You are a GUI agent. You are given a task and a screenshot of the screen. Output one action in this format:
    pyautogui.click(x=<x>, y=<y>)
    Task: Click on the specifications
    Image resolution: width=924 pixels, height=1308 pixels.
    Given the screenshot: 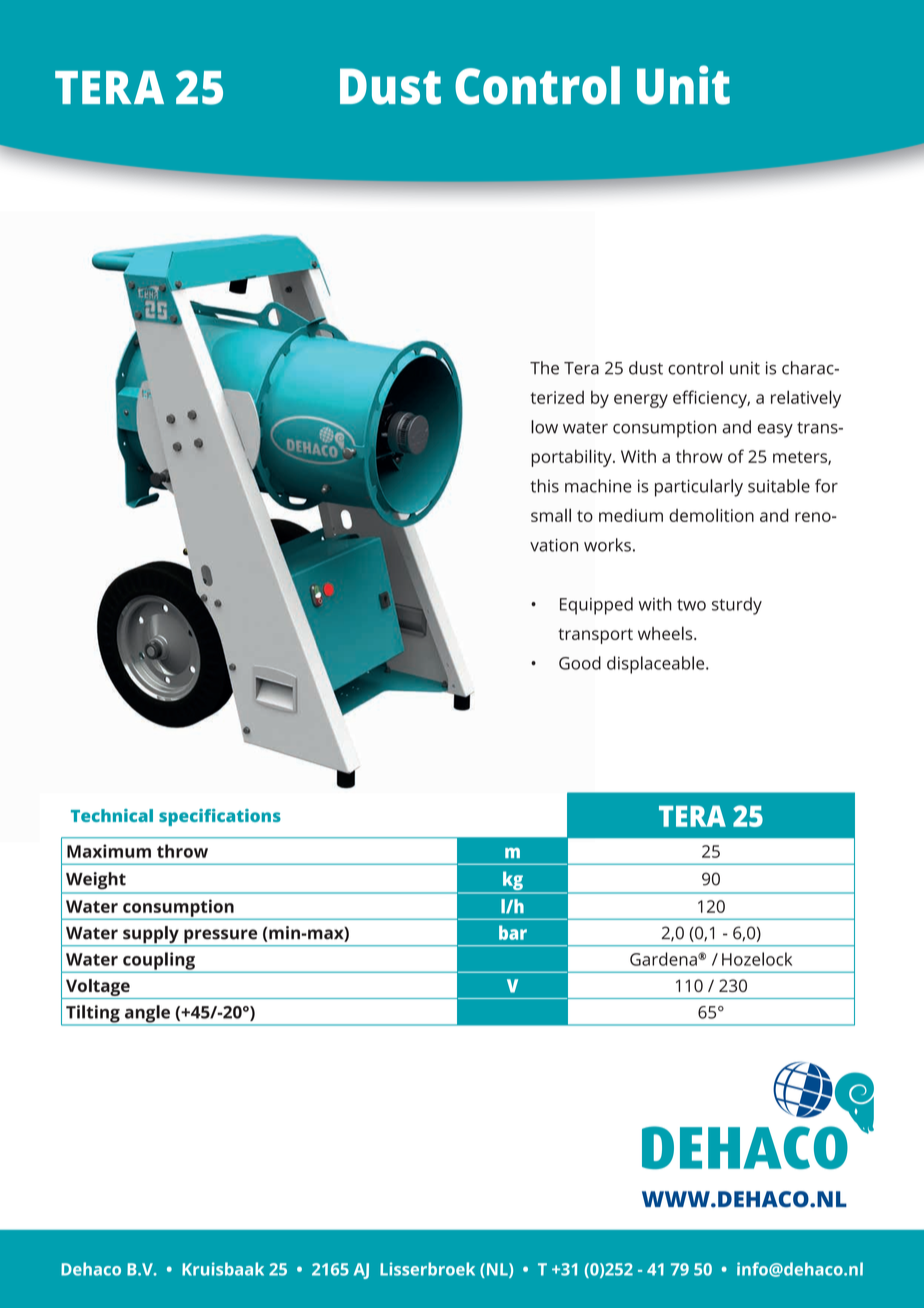 What is the action you would take?
    pyautogui.click(x=220, y=817)
